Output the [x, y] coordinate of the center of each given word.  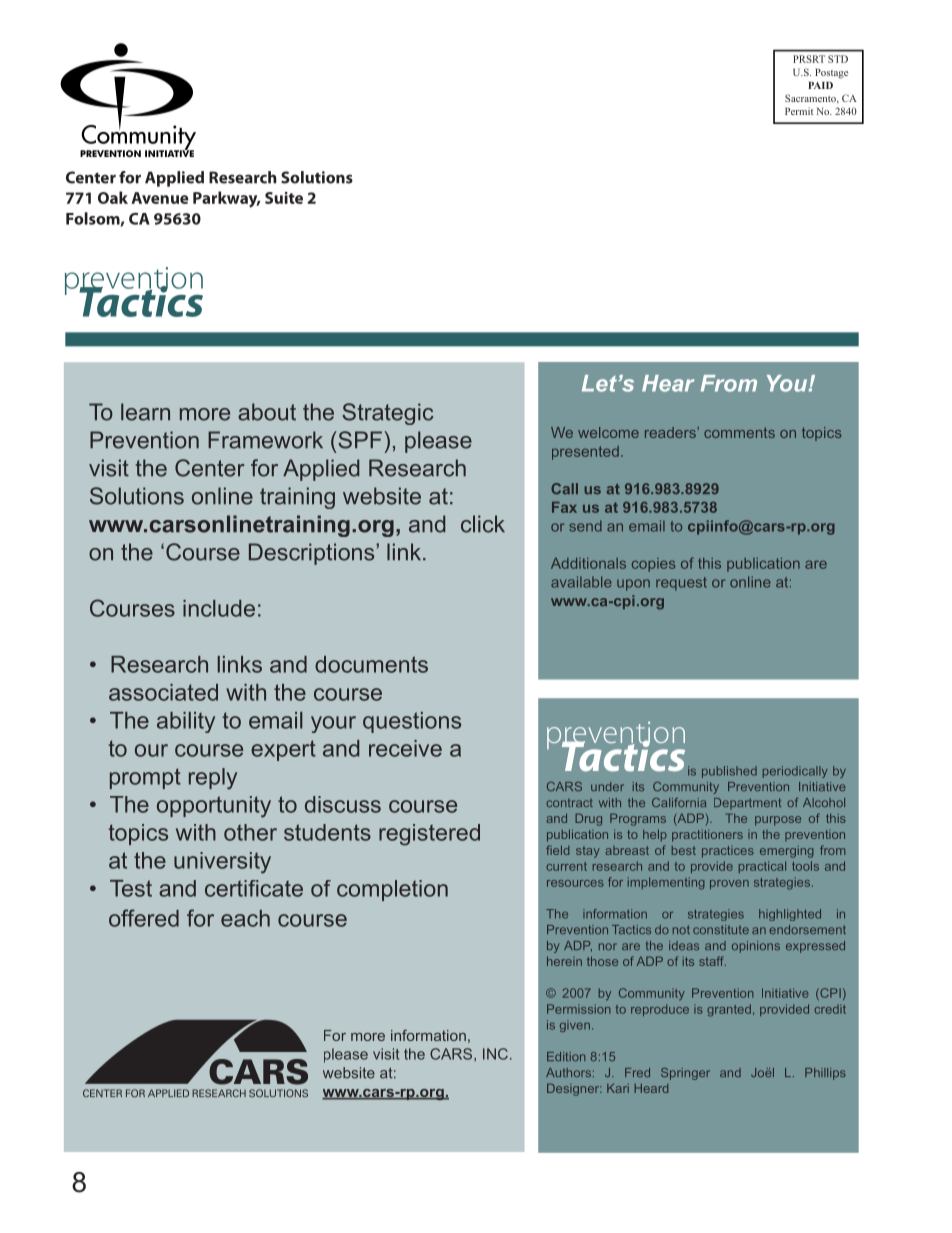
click [483, 524]
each [245, 918]
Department [747, 804]
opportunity [214, 807]
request [681, 584]
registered [429, 835]
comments [739, 432]
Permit [799, 111]
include [219, 608]
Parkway [226, 199]
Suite [284, 198]
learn [145, 412]
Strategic [388, 414]
